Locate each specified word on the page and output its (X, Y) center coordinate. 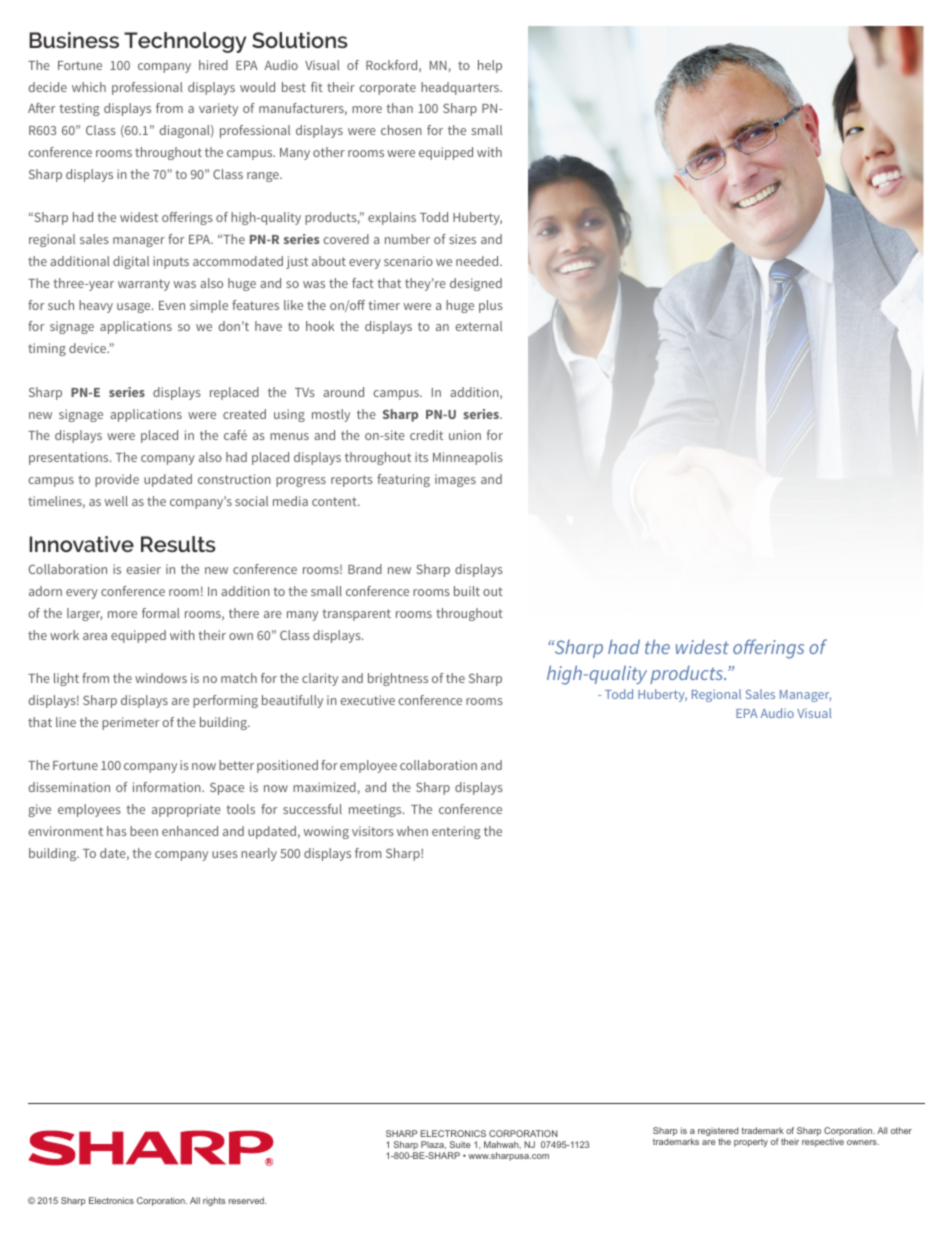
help (490, 66)
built (467, 591)
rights (214, 1201)
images (455, 480)
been (144, 831)
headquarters (461, 88)
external (478, 326)
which (89, 87)
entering (456, 832)
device (89, 348)
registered (718, 1133)
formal (161, 613)
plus (491, 306)
